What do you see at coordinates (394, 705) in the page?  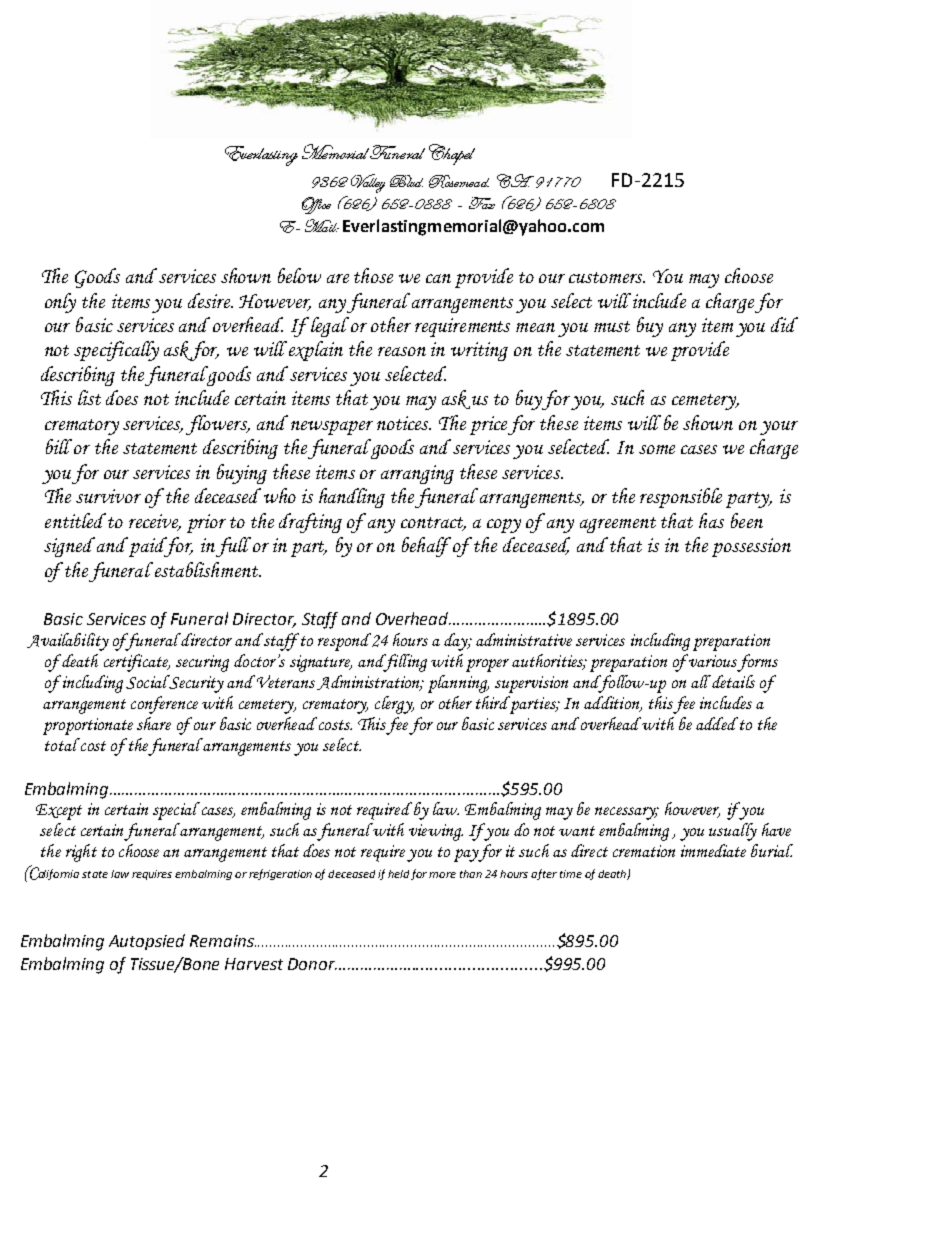 I see `clergy` at bounding box center [394, 705].
